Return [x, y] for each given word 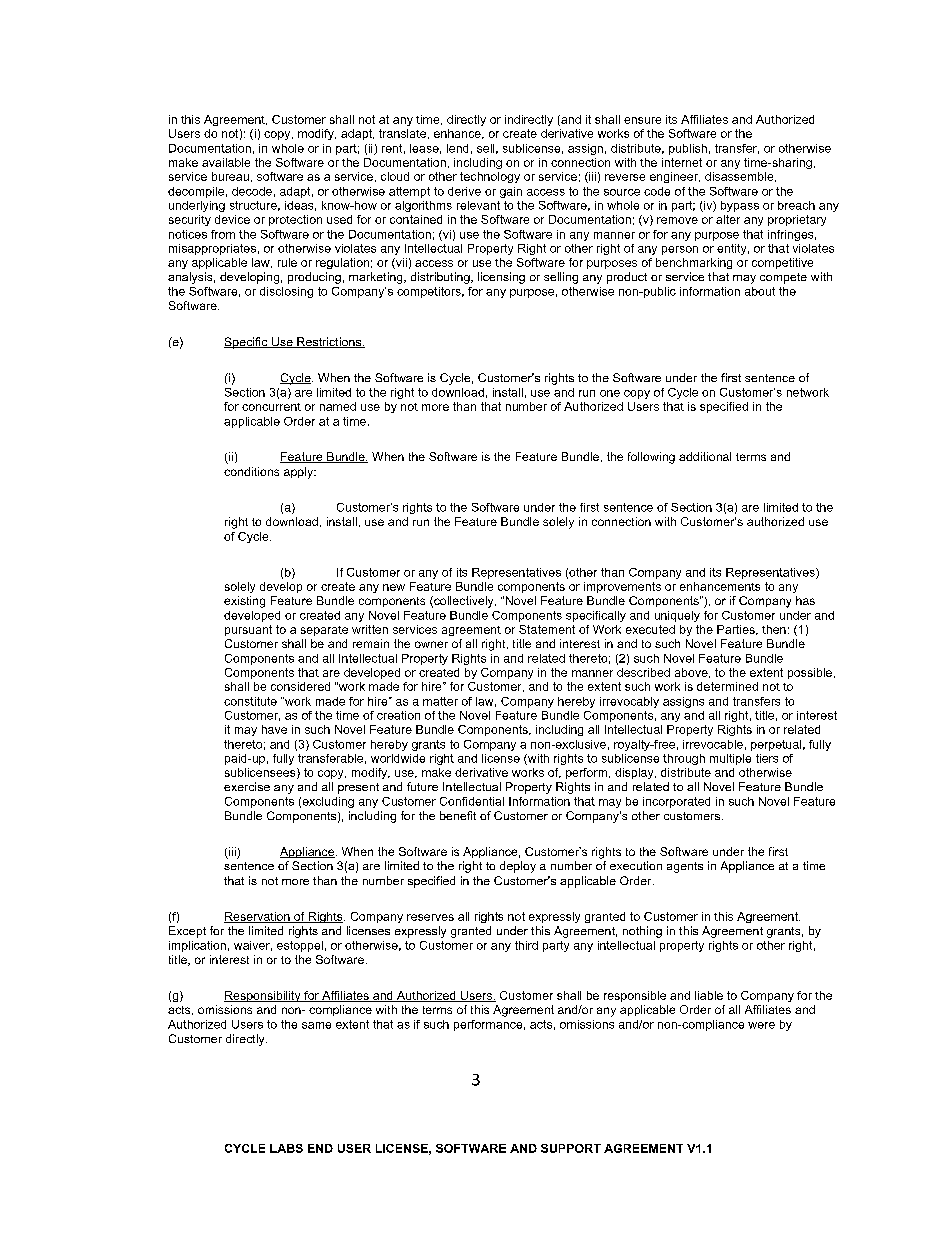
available [226, 162]
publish [688, 149]
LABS [286, 1148]
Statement [547, 629]
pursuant [248, 630]
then [774, 629]
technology [490, 177]
